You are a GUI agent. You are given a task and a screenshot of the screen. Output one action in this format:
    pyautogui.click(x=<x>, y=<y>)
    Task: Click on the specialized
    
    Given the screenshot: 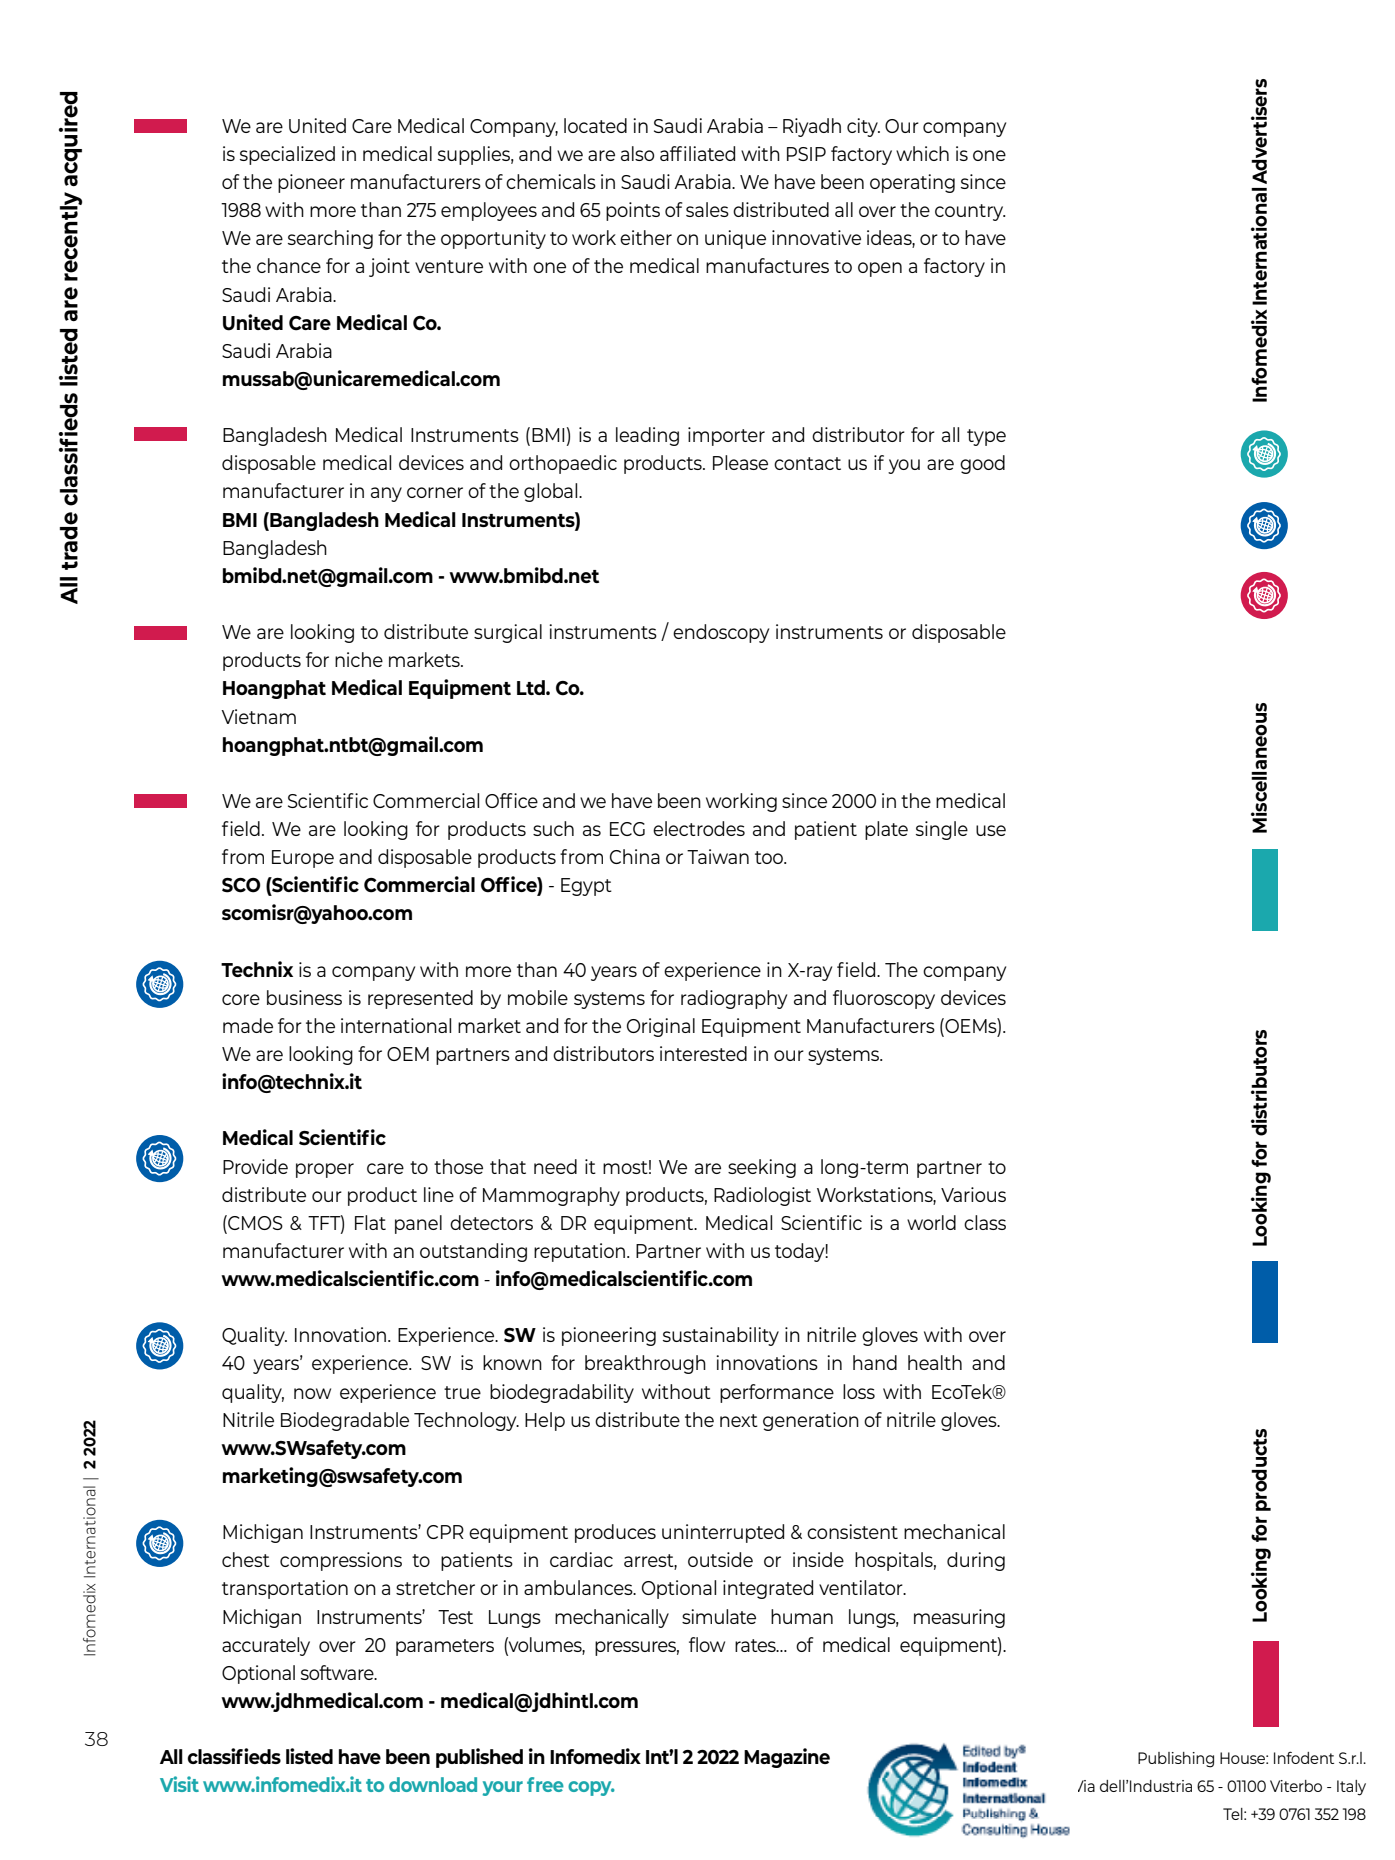 What is the action you would take?
    pyautogui.click(x=287, y=155)
